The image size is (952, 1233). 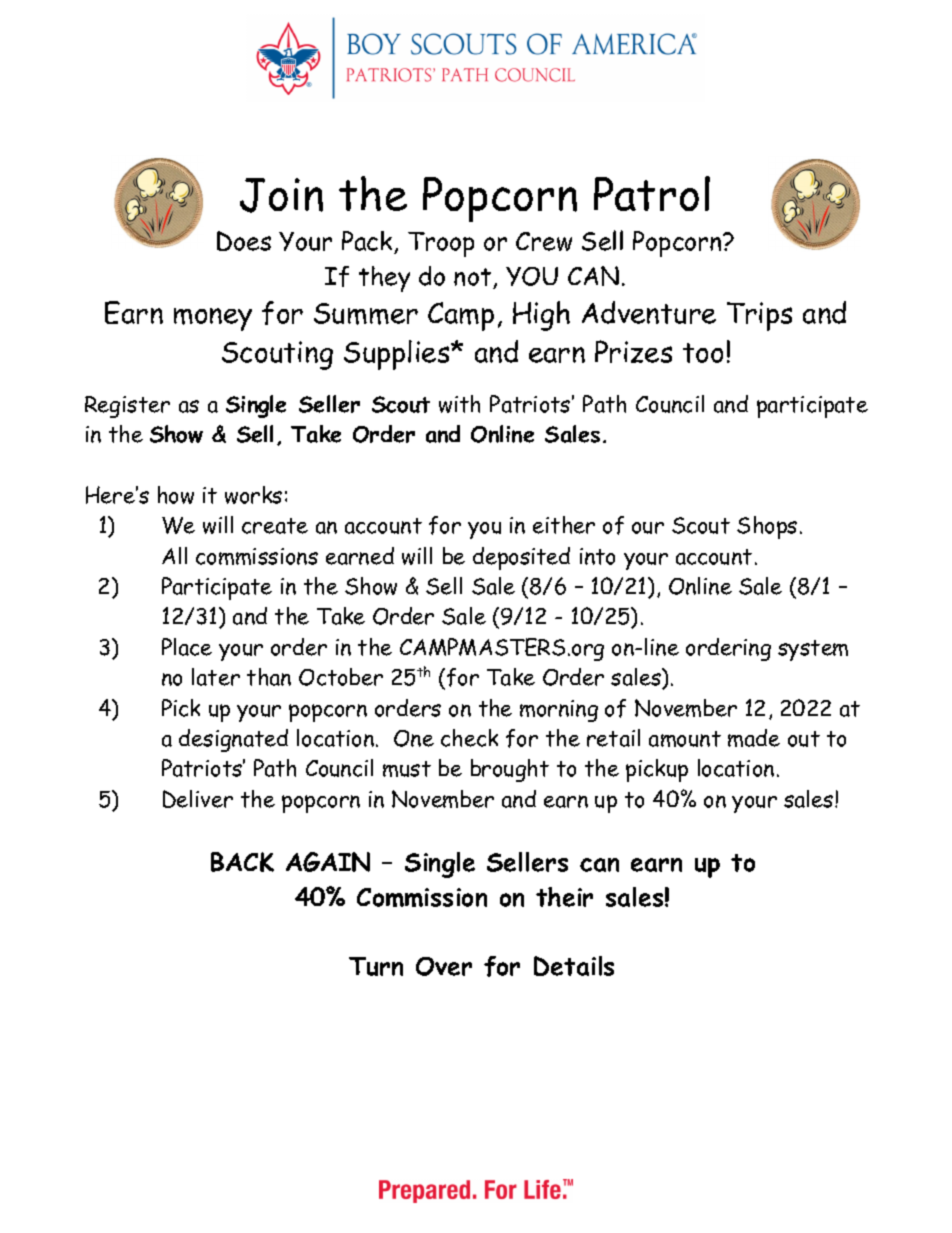 I want to click on deposited, so click(x=521, y=558).
